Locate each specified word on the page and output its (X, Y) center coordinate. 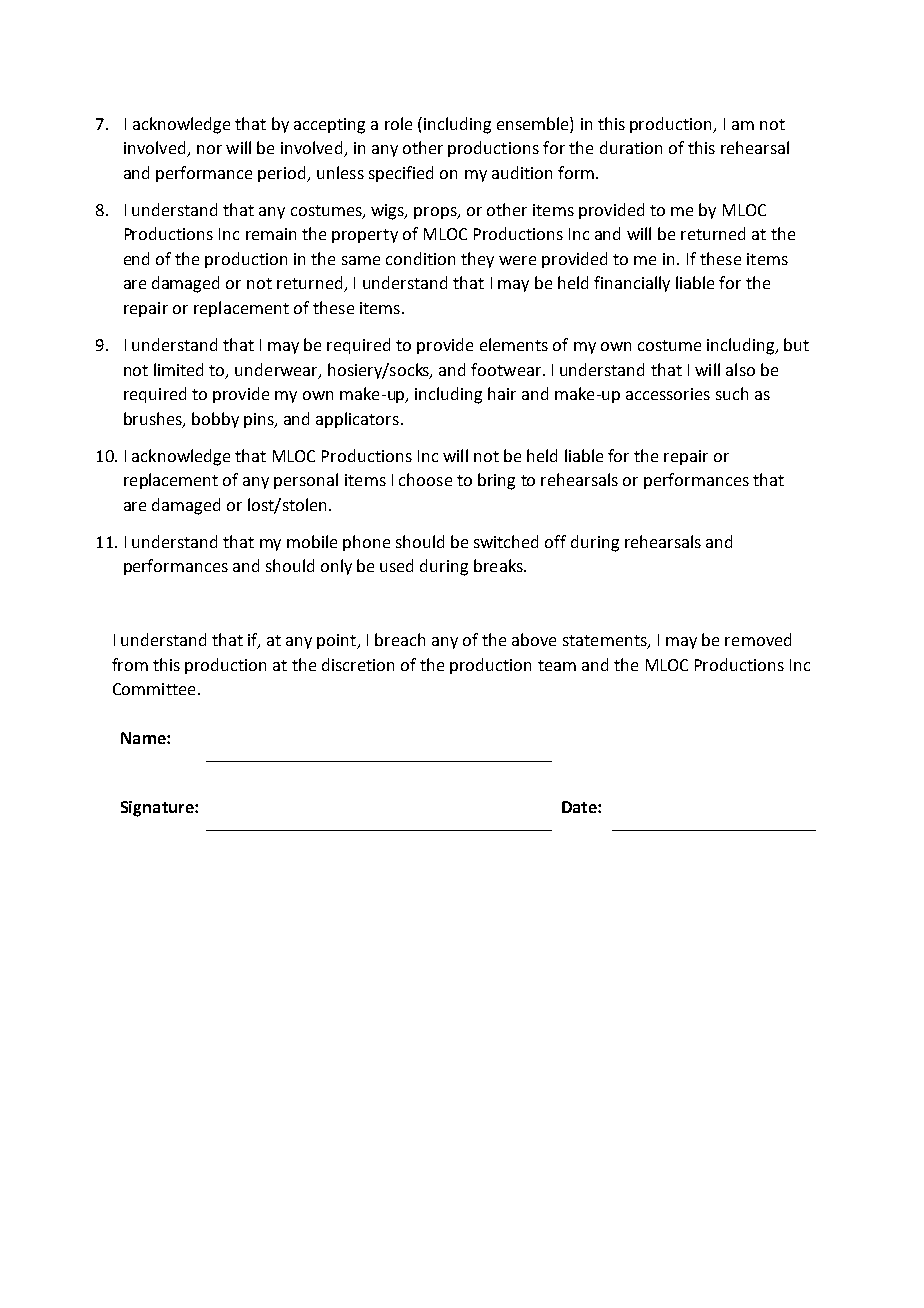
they (477, 260)
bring (496, 481)
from (130, 664)
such (732, 393)
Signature (158, 809)
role (398, 123)
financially (632, 284)
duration (631, 147)
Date (580, 807)
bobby (215, 420)
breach (400, 639)
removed (758, 639)
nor (209, 149)
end (136, 258)
